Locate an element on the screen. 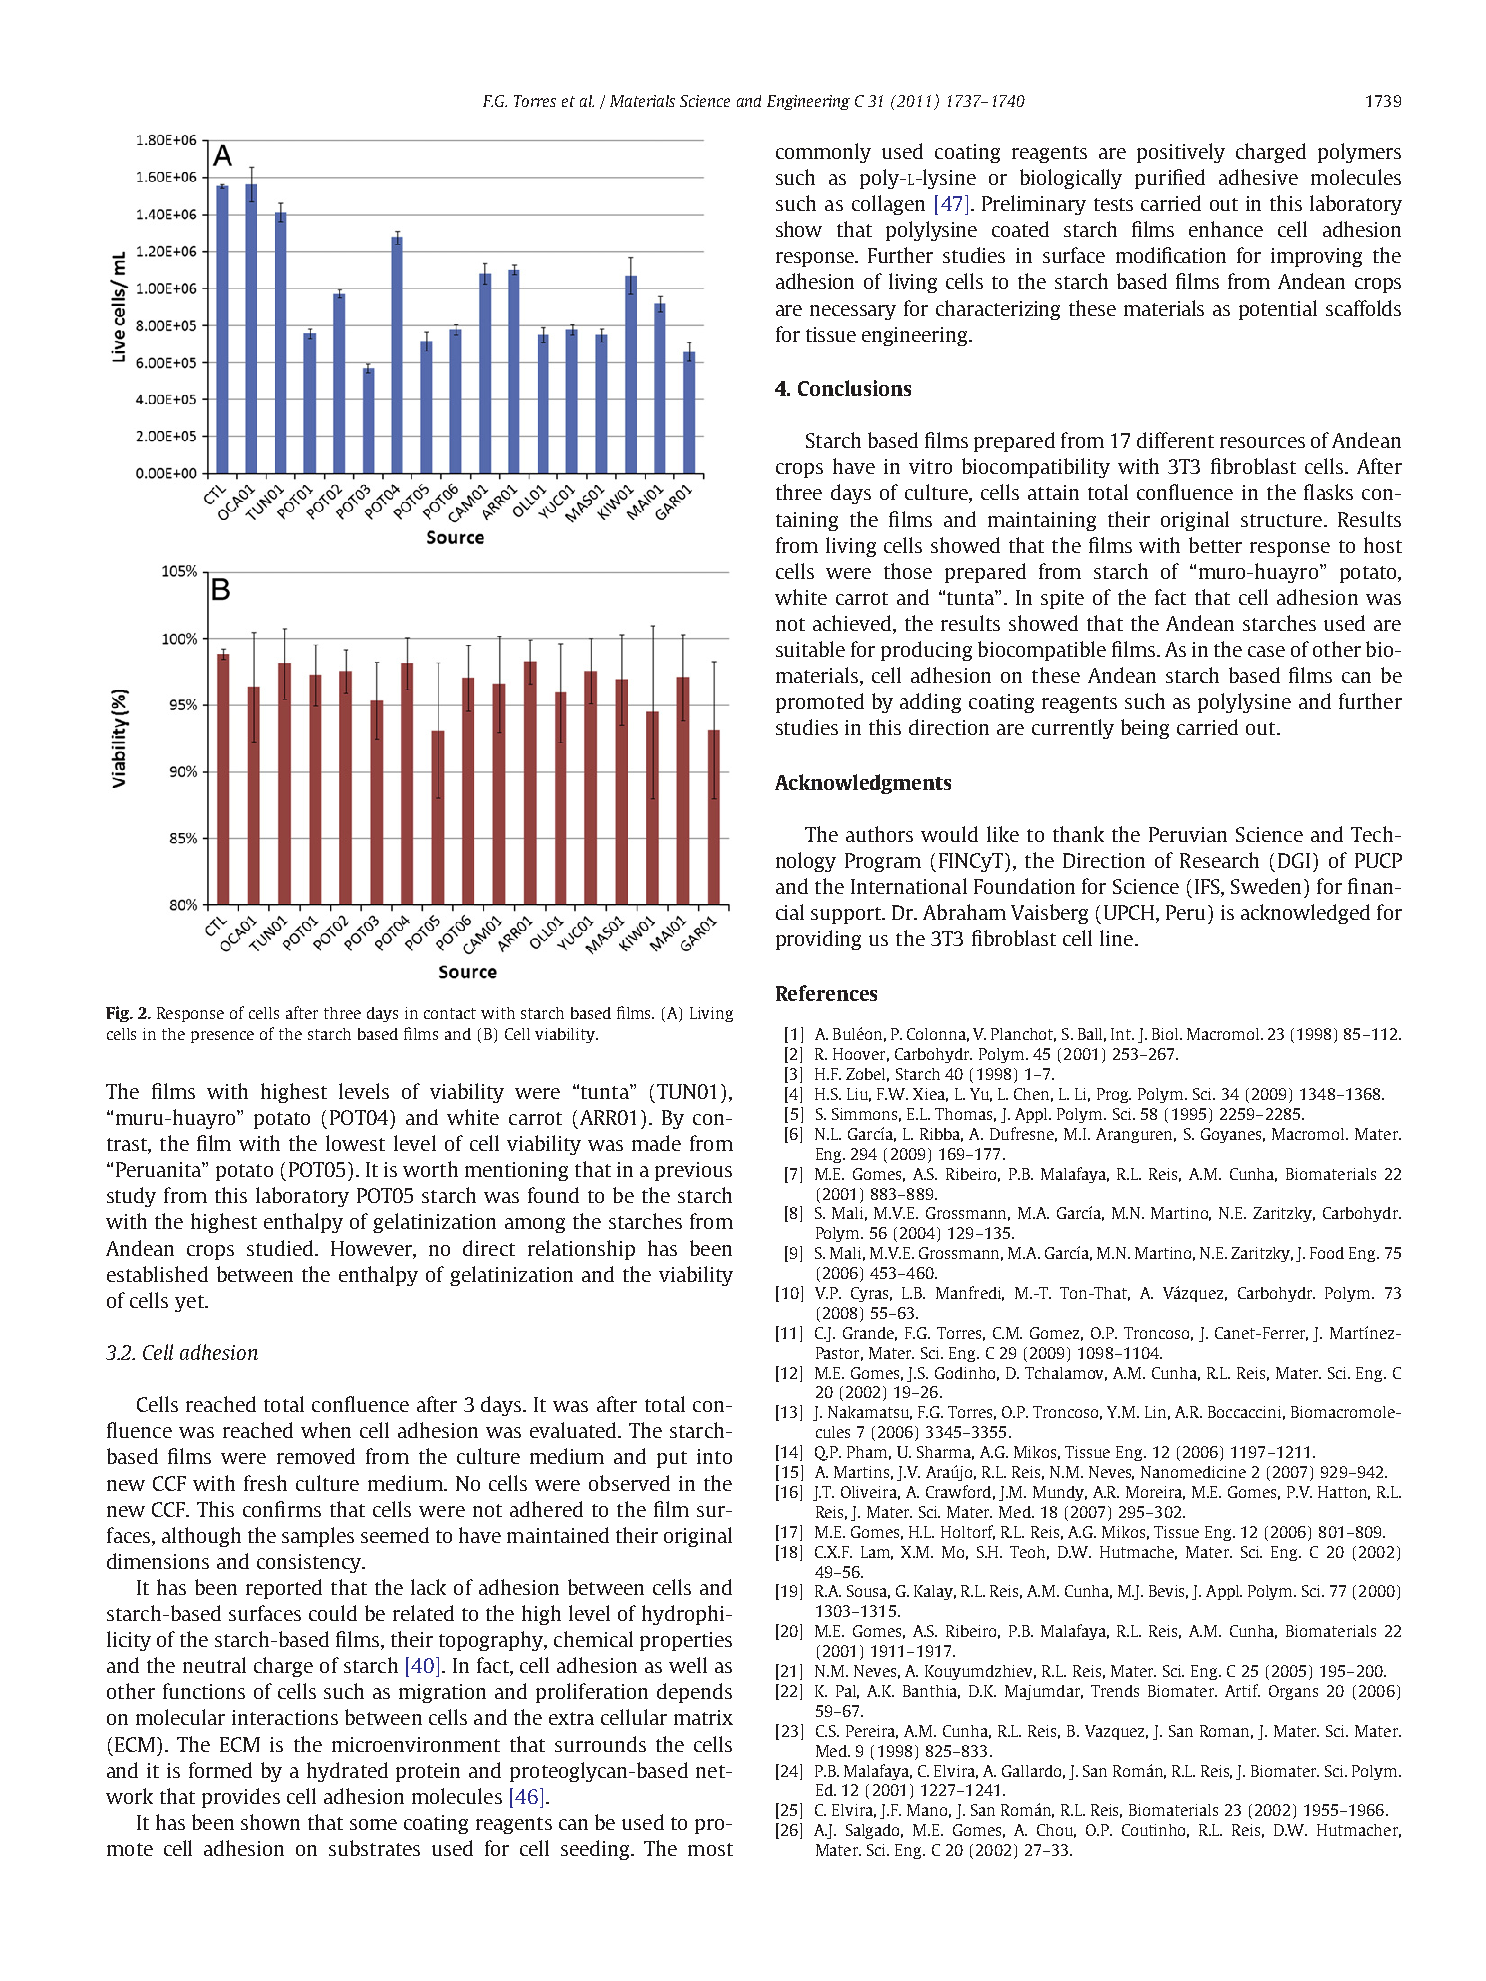 Image resolution: width=1486 pixels, height=1981 pixels. Acknowledgments is located at coordinates (863, 784).
